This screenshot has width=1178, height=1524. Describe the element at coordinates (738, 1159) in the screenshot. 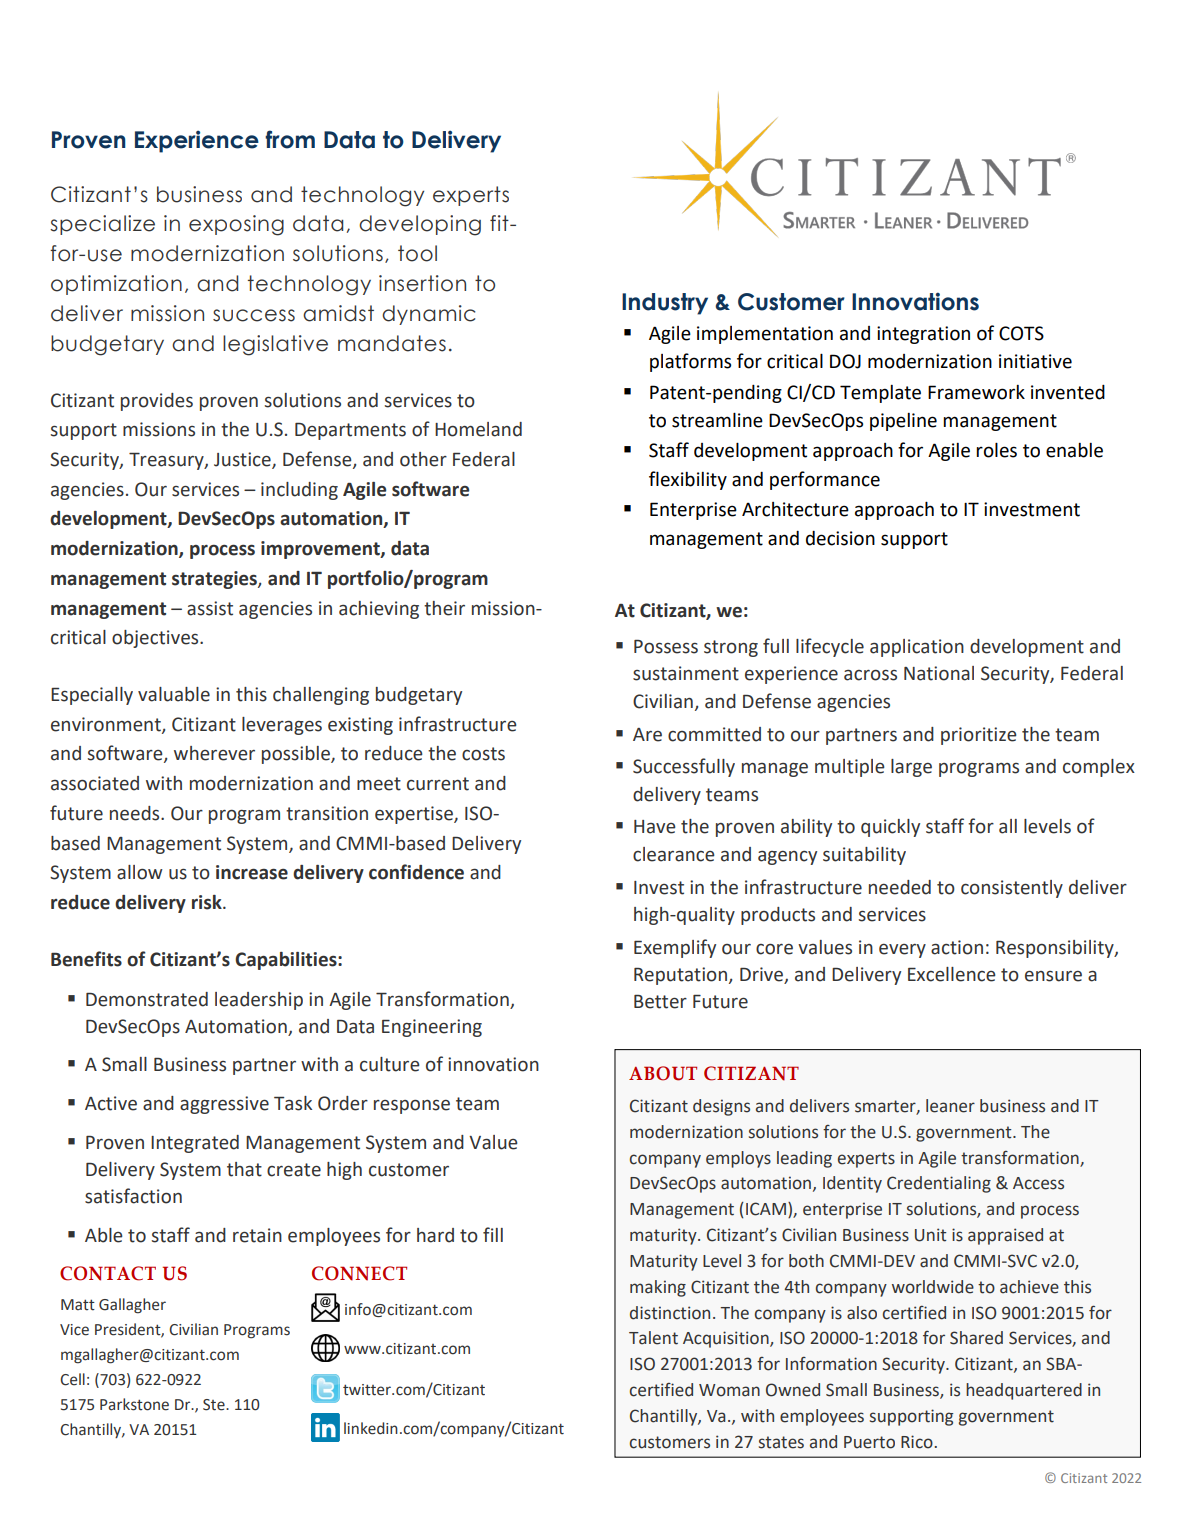

I see `employs` at that location.
